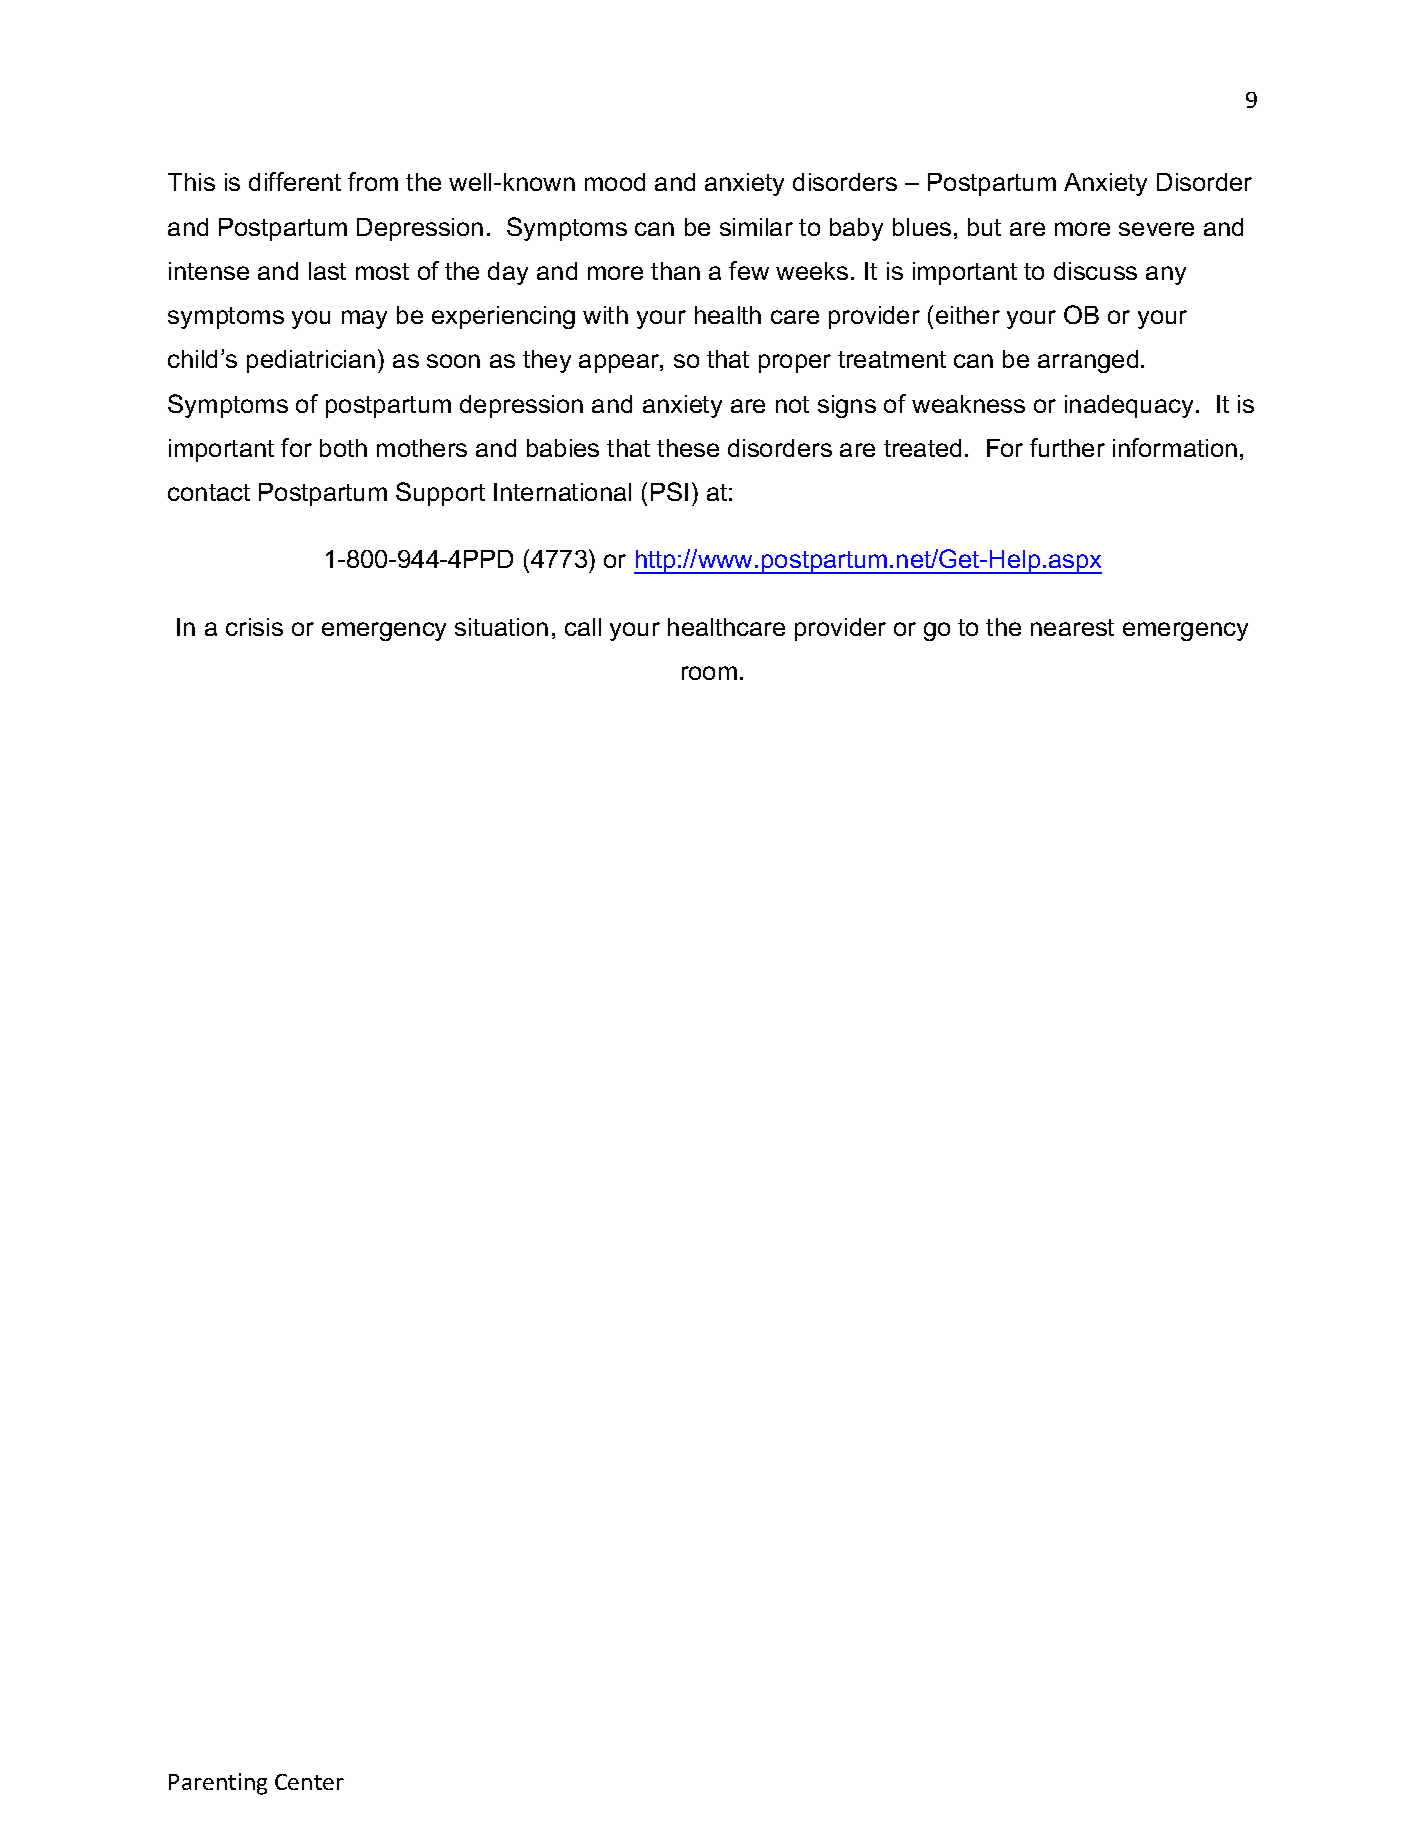 This document has width=1426, height=1846. Describe the element at coordinates (675, 271) in the document. I see `than` at that location.
